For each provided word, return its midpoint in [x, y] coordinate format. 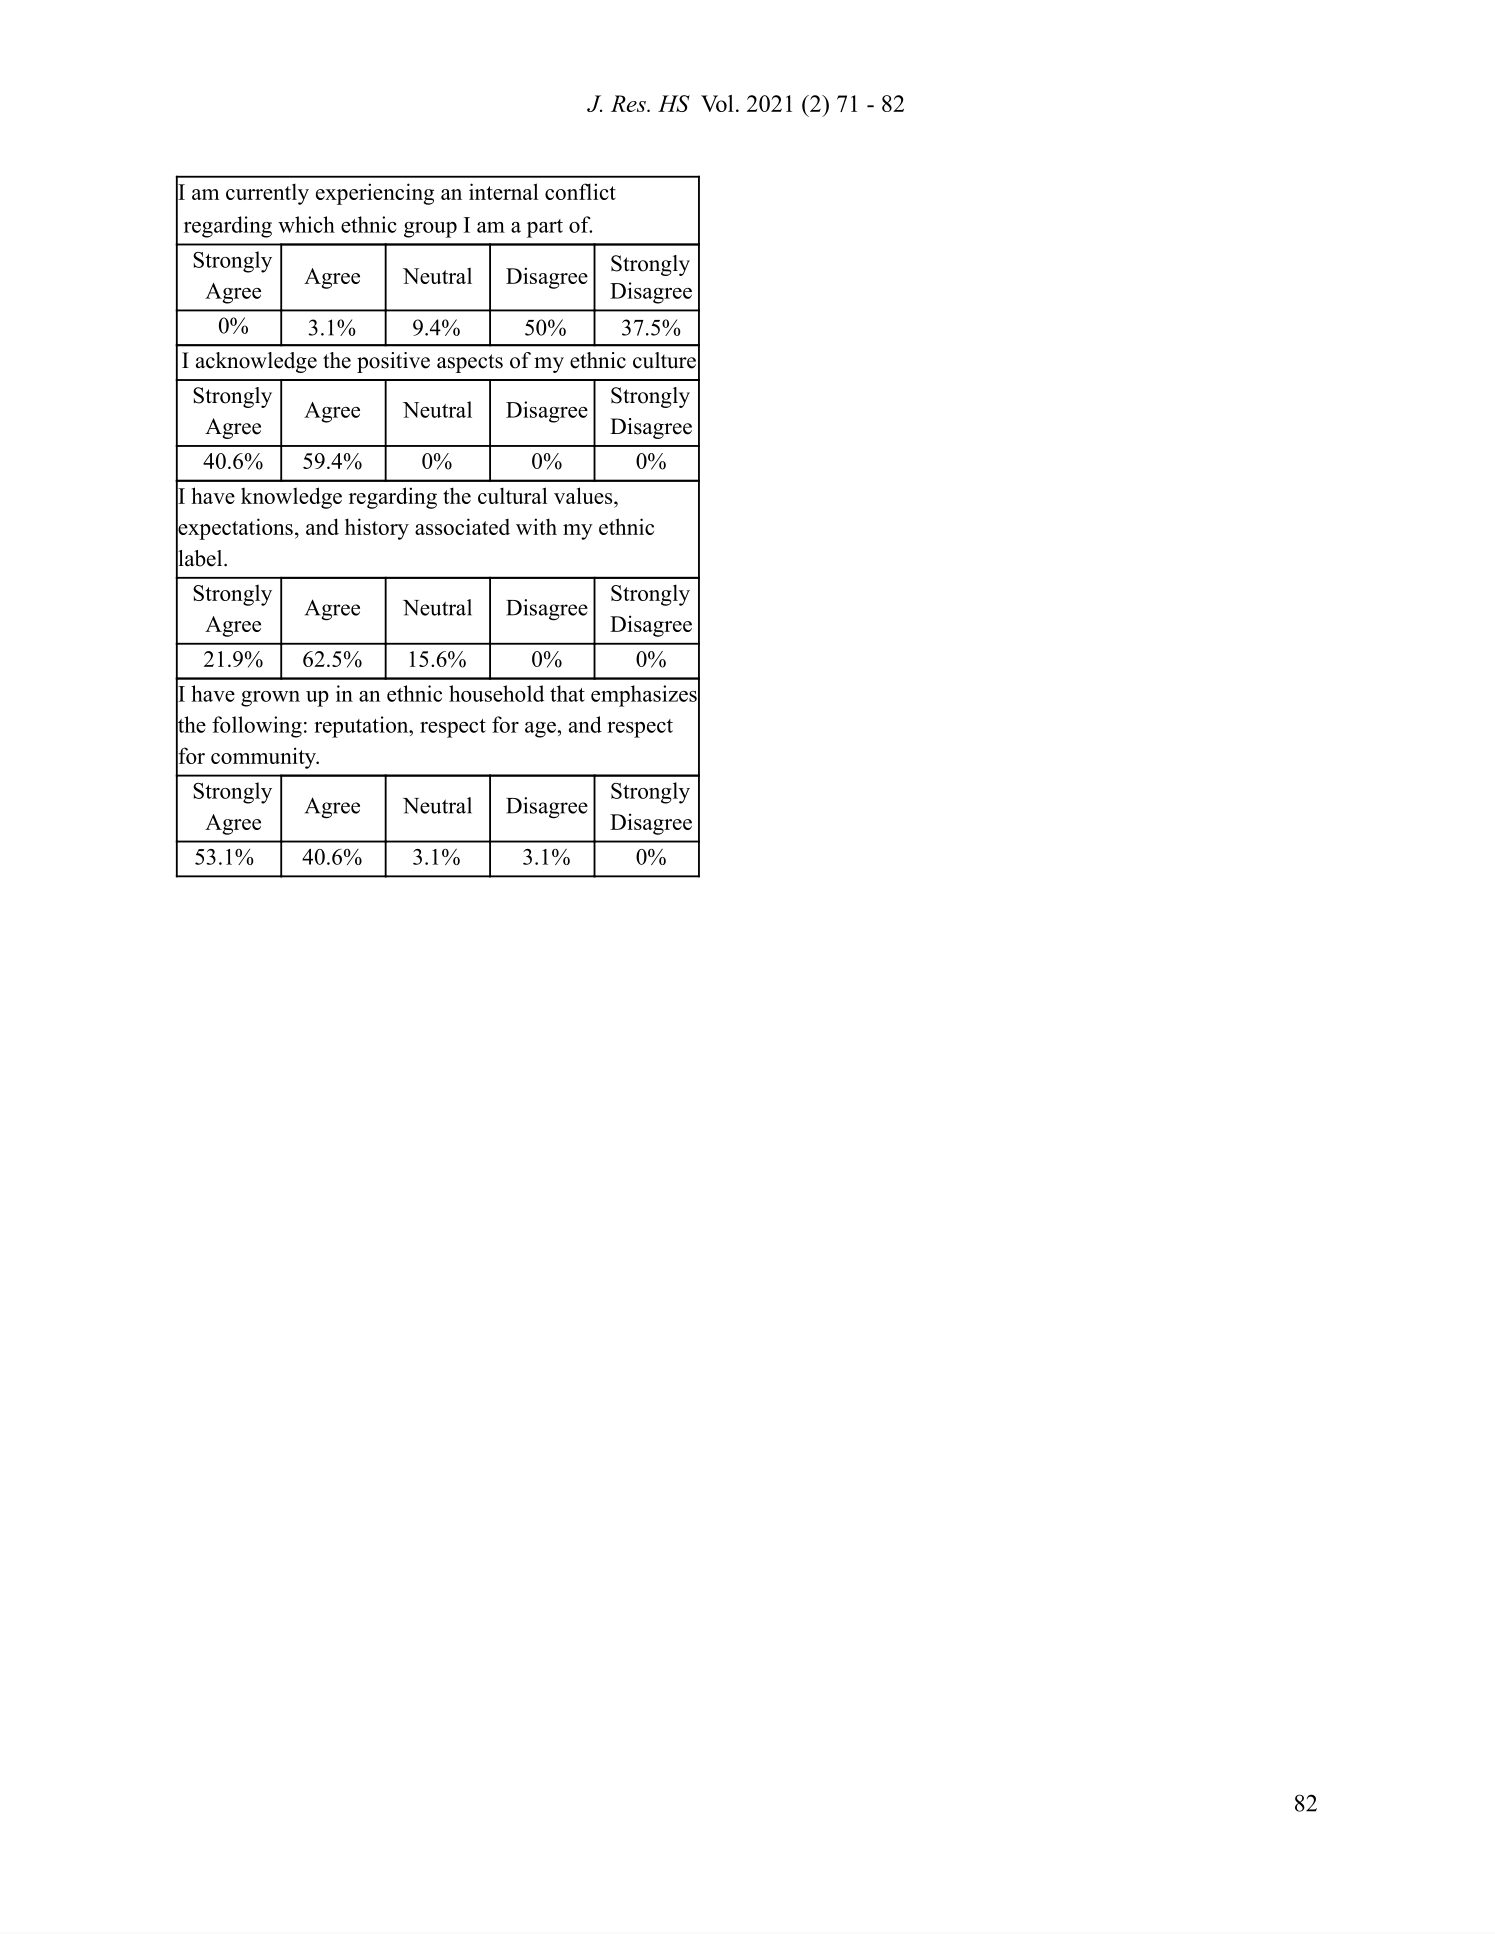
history [377, 529]
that [567, 693]
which [306, 224]
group [430, 230]
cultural [513, 495]
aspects [470, 363]
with [536, 526]
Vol [717, 103]
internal [504, 191]
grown [270, 699]
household [496, 693]
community [265, 758]
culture [664, 360]
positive [393, 362]
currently [267, 194]
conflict [580, 191]
